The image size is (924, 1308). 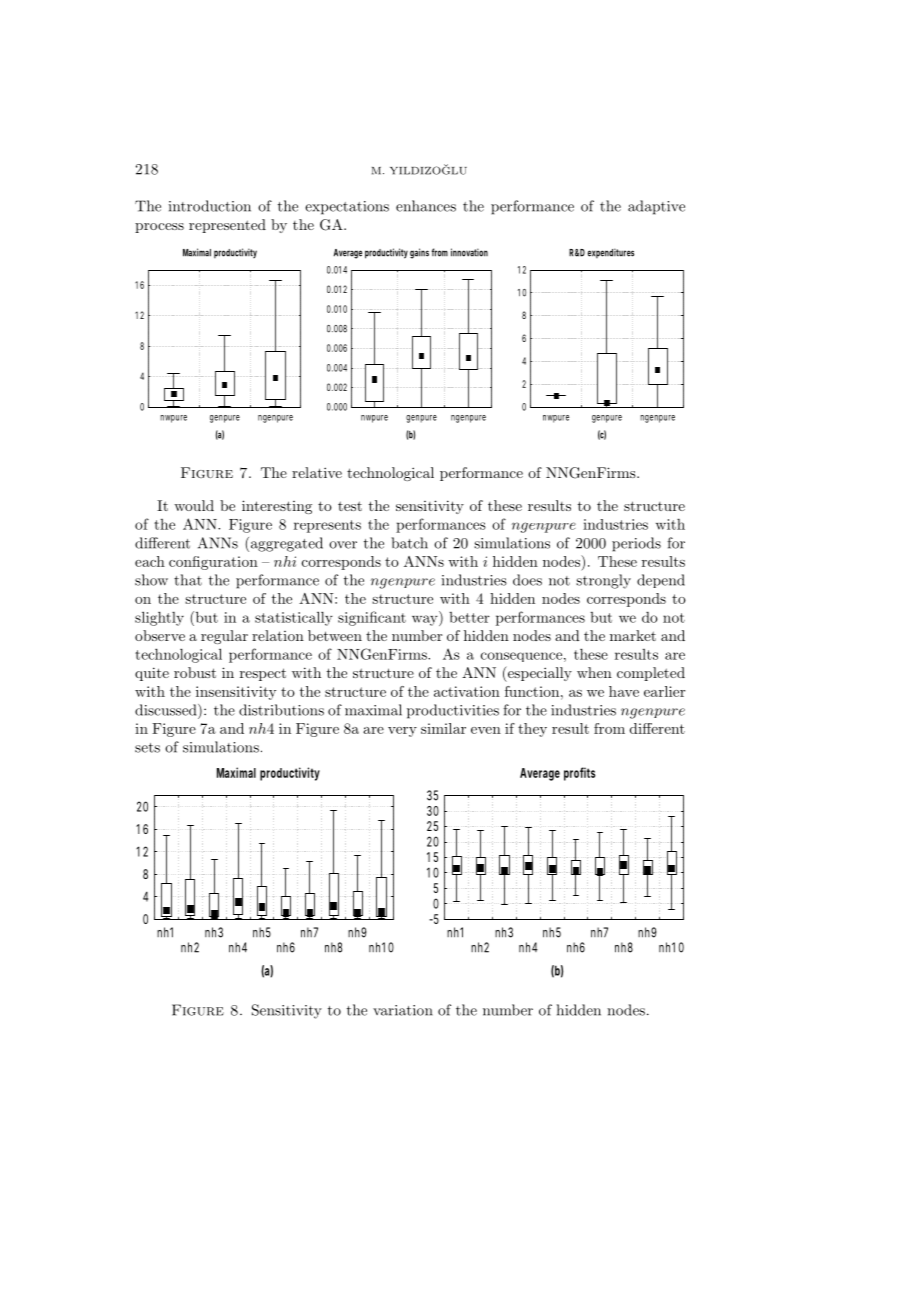 What do you see at coordinates (350, 506) in the image?
I see `test` at bounding box center [350, 506].
